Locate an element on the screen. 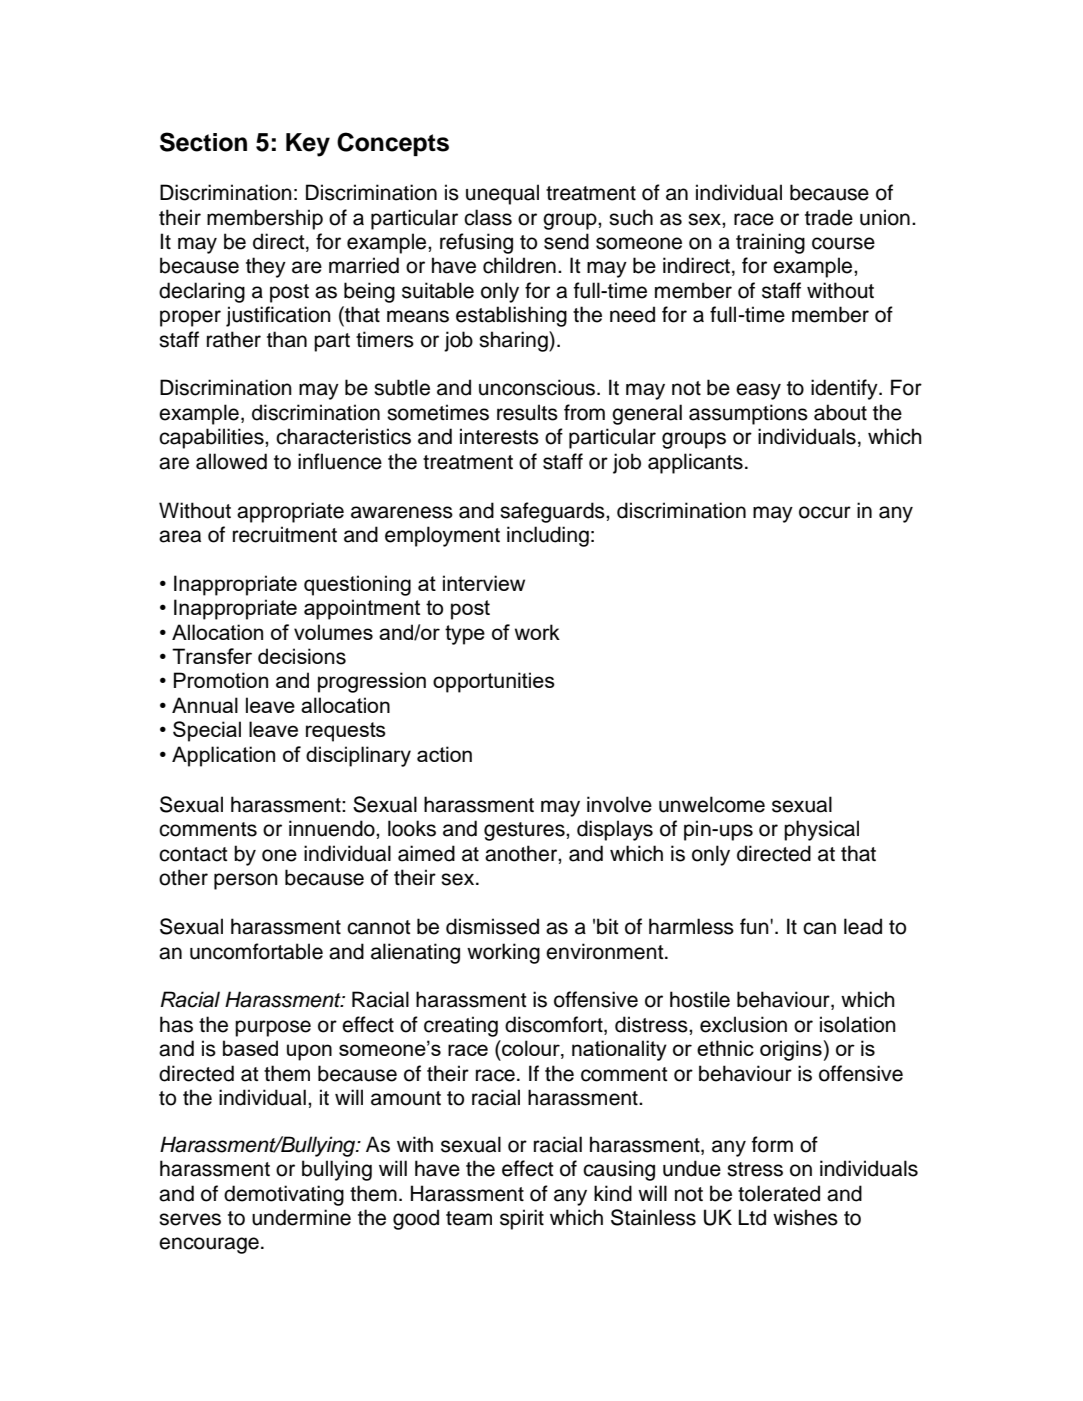 The image size is (1083, 1401). purpose is located at coordinates (273, 1028).
